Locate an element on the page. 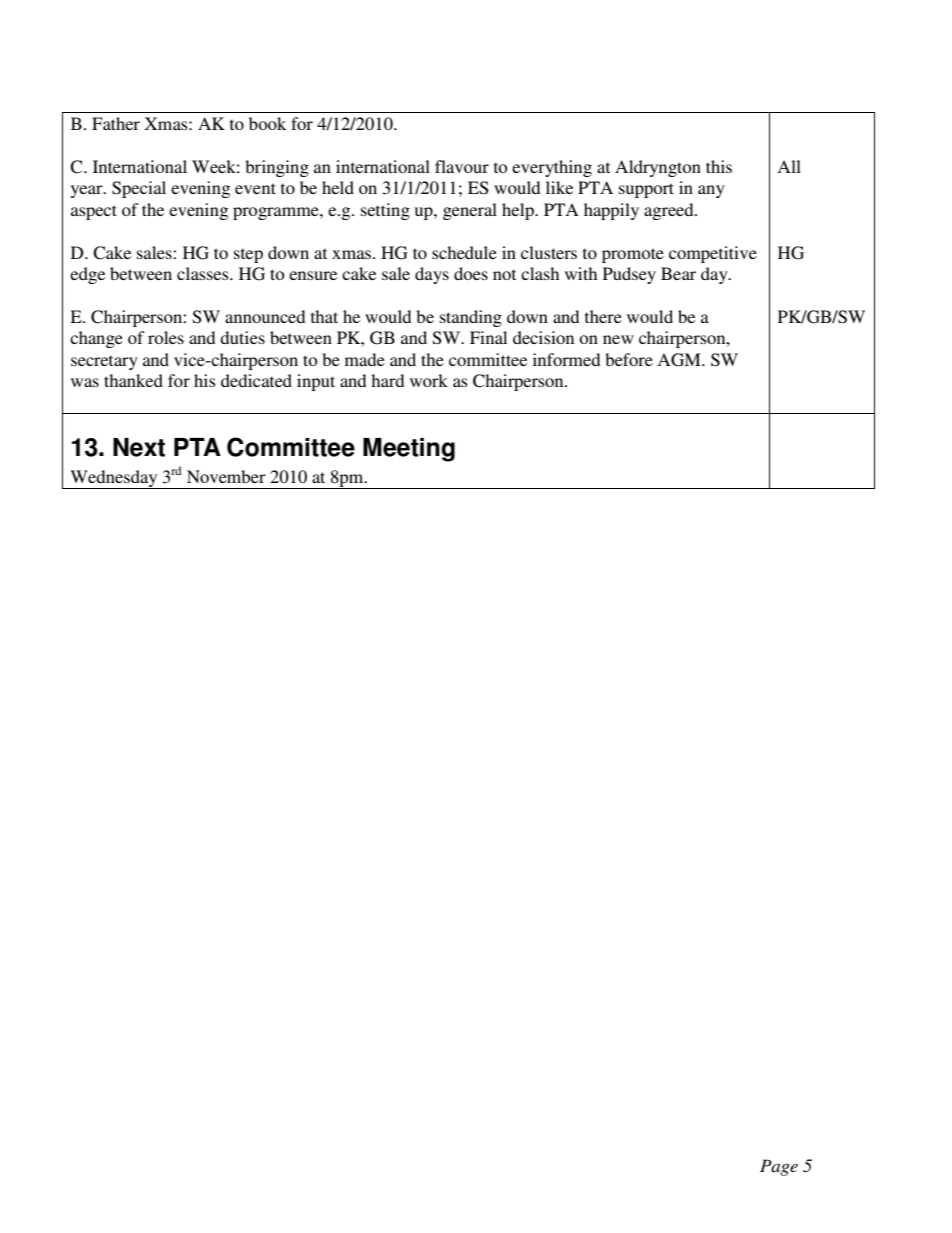 The height and width of the image is (1233, 952). flavour is located at coordinates (462, 166).
